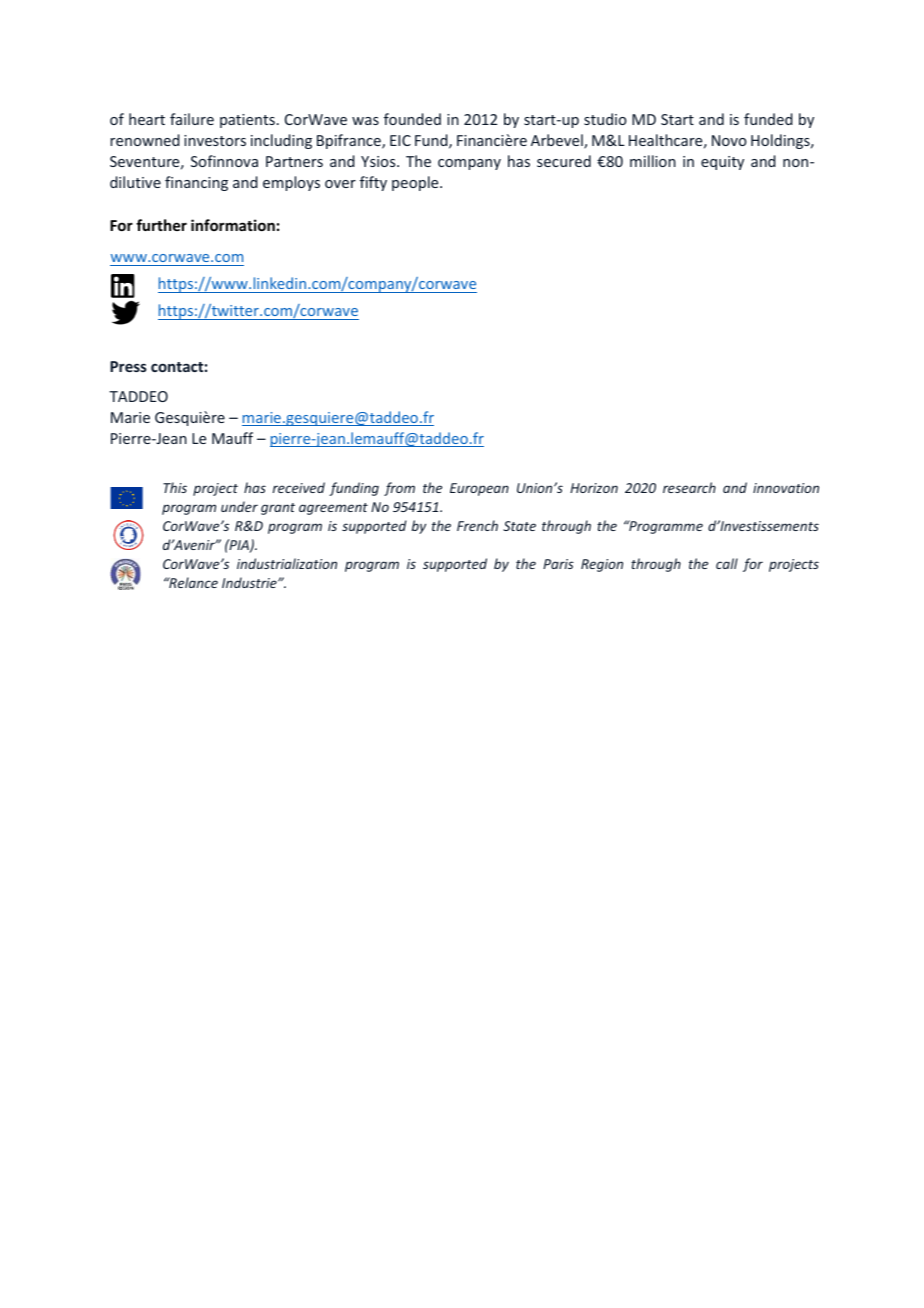 The width and height of the page is (924, 1308). What do you see at coordinates (722, 163) in the page?
I see `equity` at bounding box center [722, 163].
